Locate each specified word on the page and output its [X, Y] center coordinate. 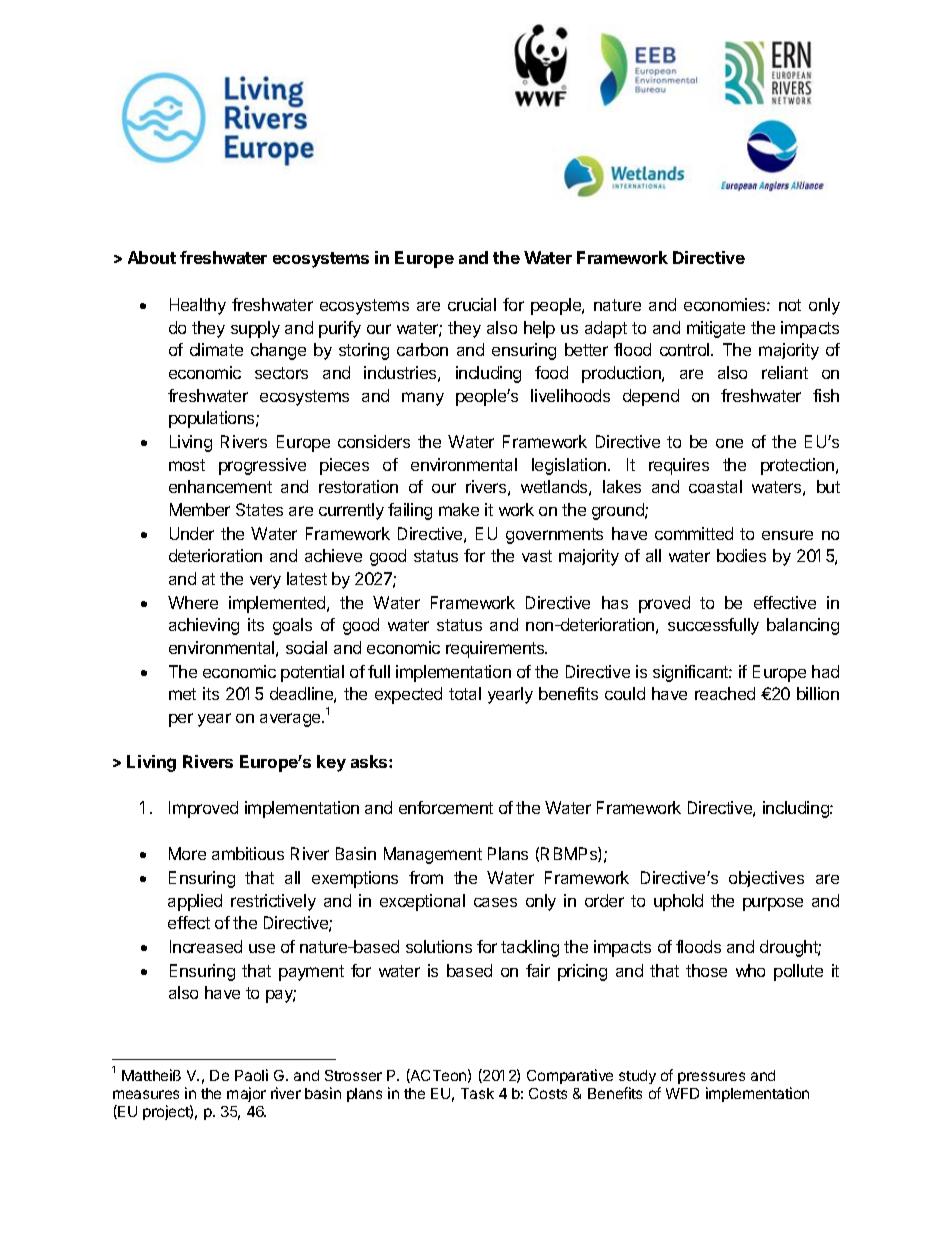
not [790, 305]
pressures [711, 1078]
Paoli [251, 1075]
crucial [472, 304]
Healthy [198, 306]
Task [477, 1093]
